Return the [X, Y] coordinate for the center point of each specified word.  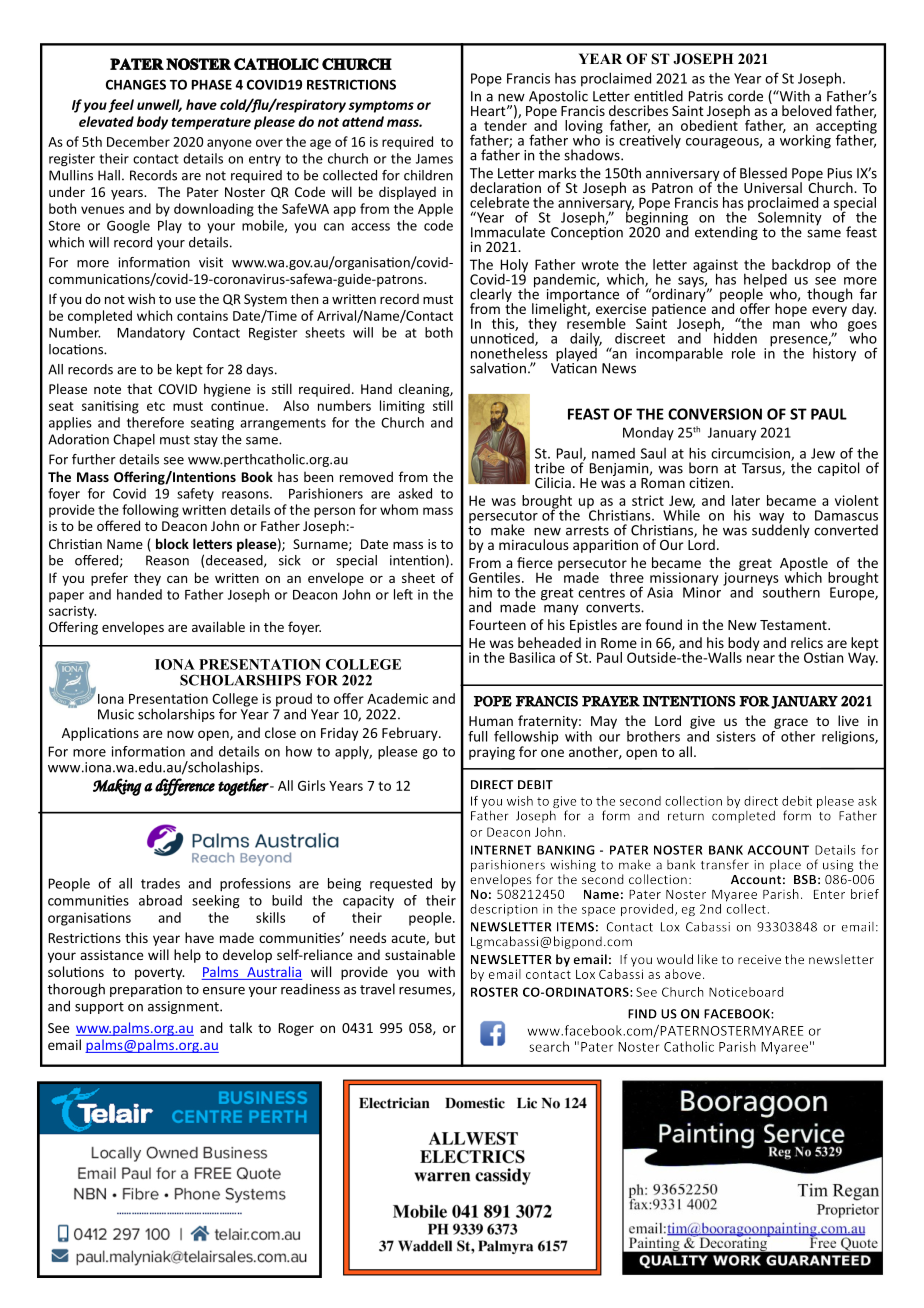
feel [121, 106]
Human [491, 721]
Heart [489, 111]
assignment [184, 1007]
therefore [155, 422]
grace [791, 723]
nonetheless [509, 352]
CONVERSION [715, 414]
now [180, 734]
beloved [807, 110]
